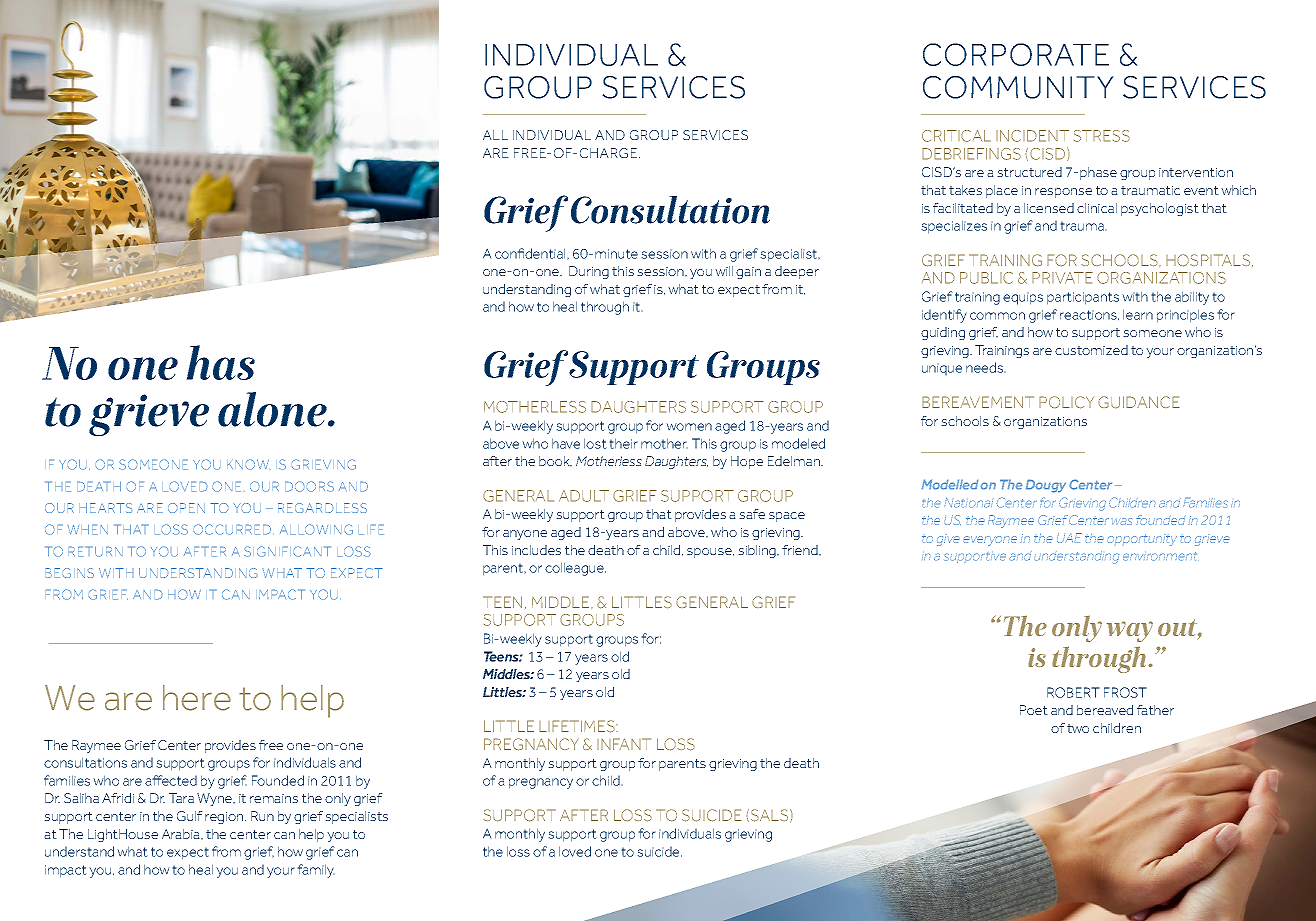 The height and width of the screenshot is (921, 1316). What do you see at coordinates (1046, 486) in the screenshot?
I see `Dougy` at bounding box center [1046, 486].
